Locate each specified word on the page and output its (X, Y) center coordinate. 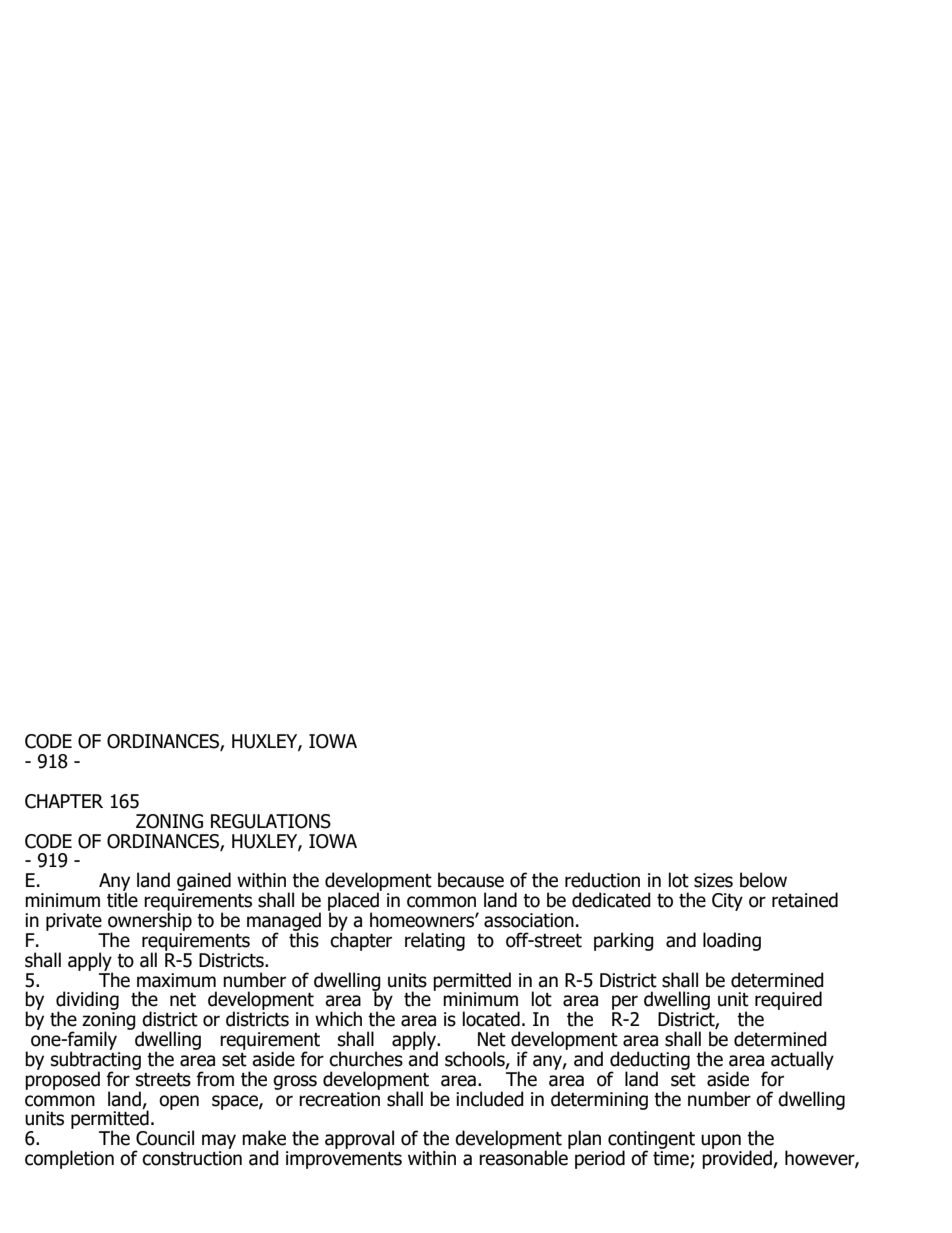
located (491, 1019)
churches (367, 1058)
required (788, 1000)
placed (353, 902)
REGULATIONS (271, 821)
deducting (650, 1061)
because (471, 880)
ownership (150, 921)
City (727, 902)
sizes (713, 880)
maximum (176, 980)
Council (165, 1138)
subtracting (96, 1060)
